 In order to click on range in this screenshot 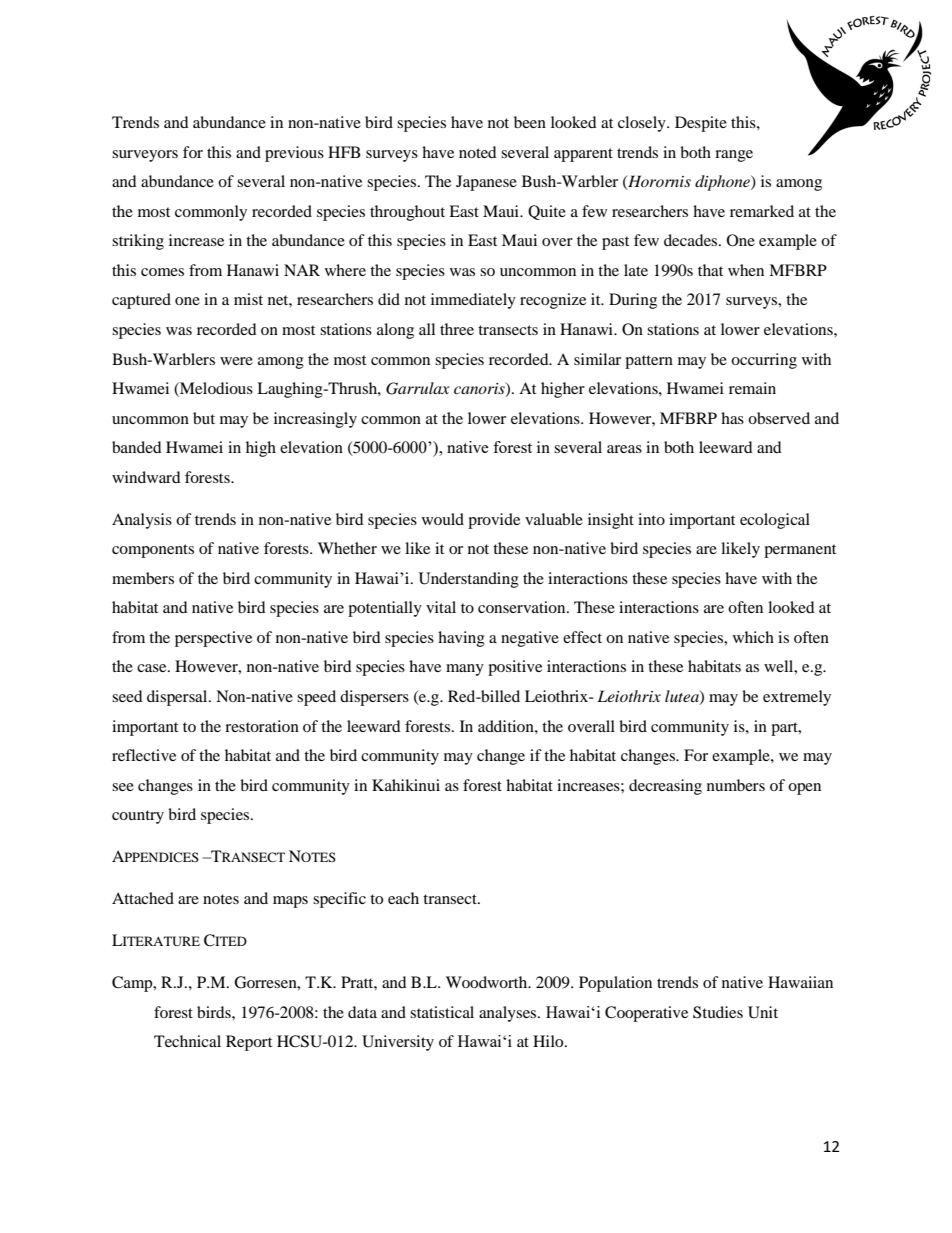, I will do `click(734, 156)`.
